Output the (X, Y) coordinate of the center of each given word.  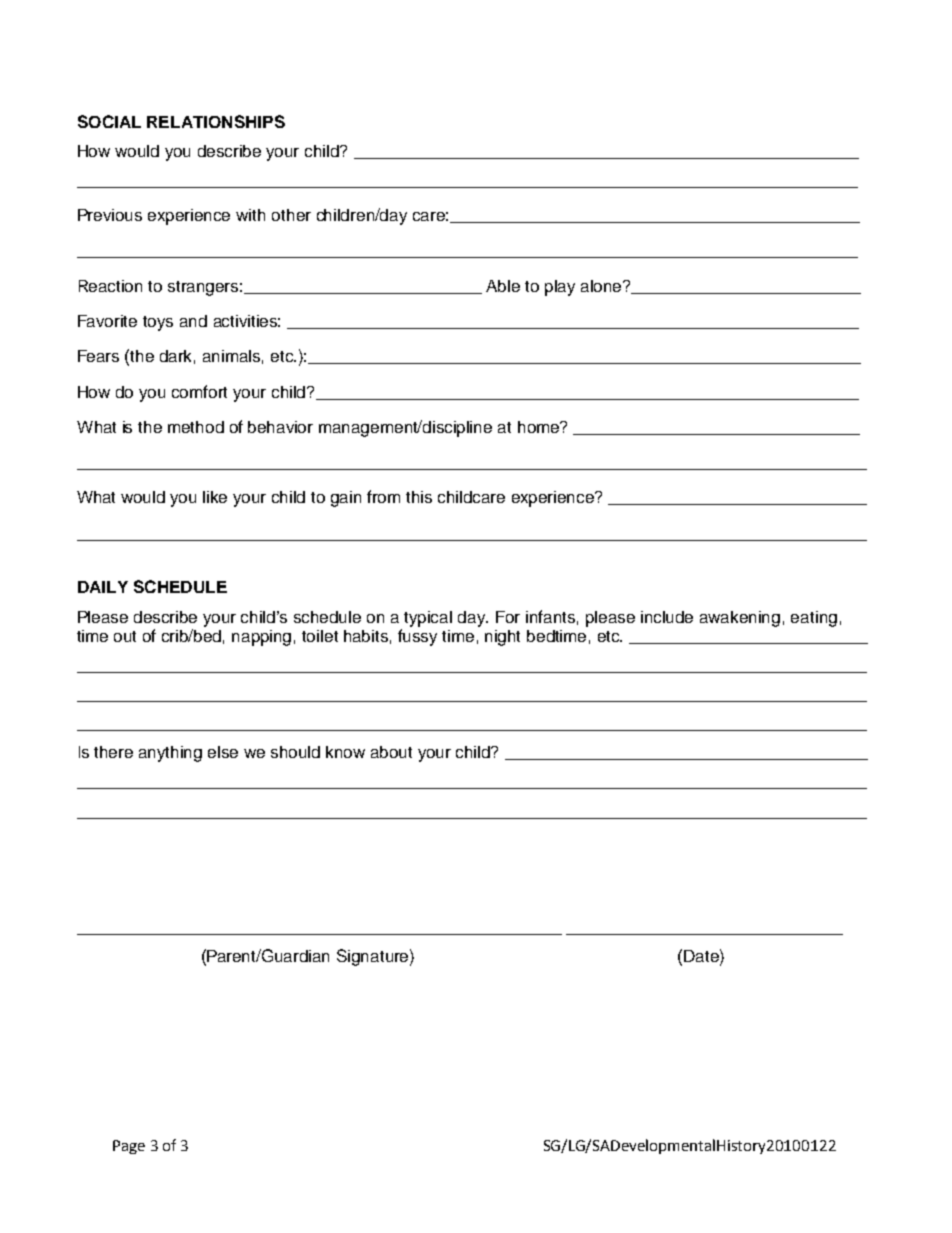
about (391, 752)
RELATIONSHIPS (216, 121)
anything (170, 754)
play (560, 288)
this (419, 497)
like (215, 497)
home (540, 427)
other (291, 215)
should (295, 752)
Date (702, 955)
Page (129, 1147)
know (345, 752)
